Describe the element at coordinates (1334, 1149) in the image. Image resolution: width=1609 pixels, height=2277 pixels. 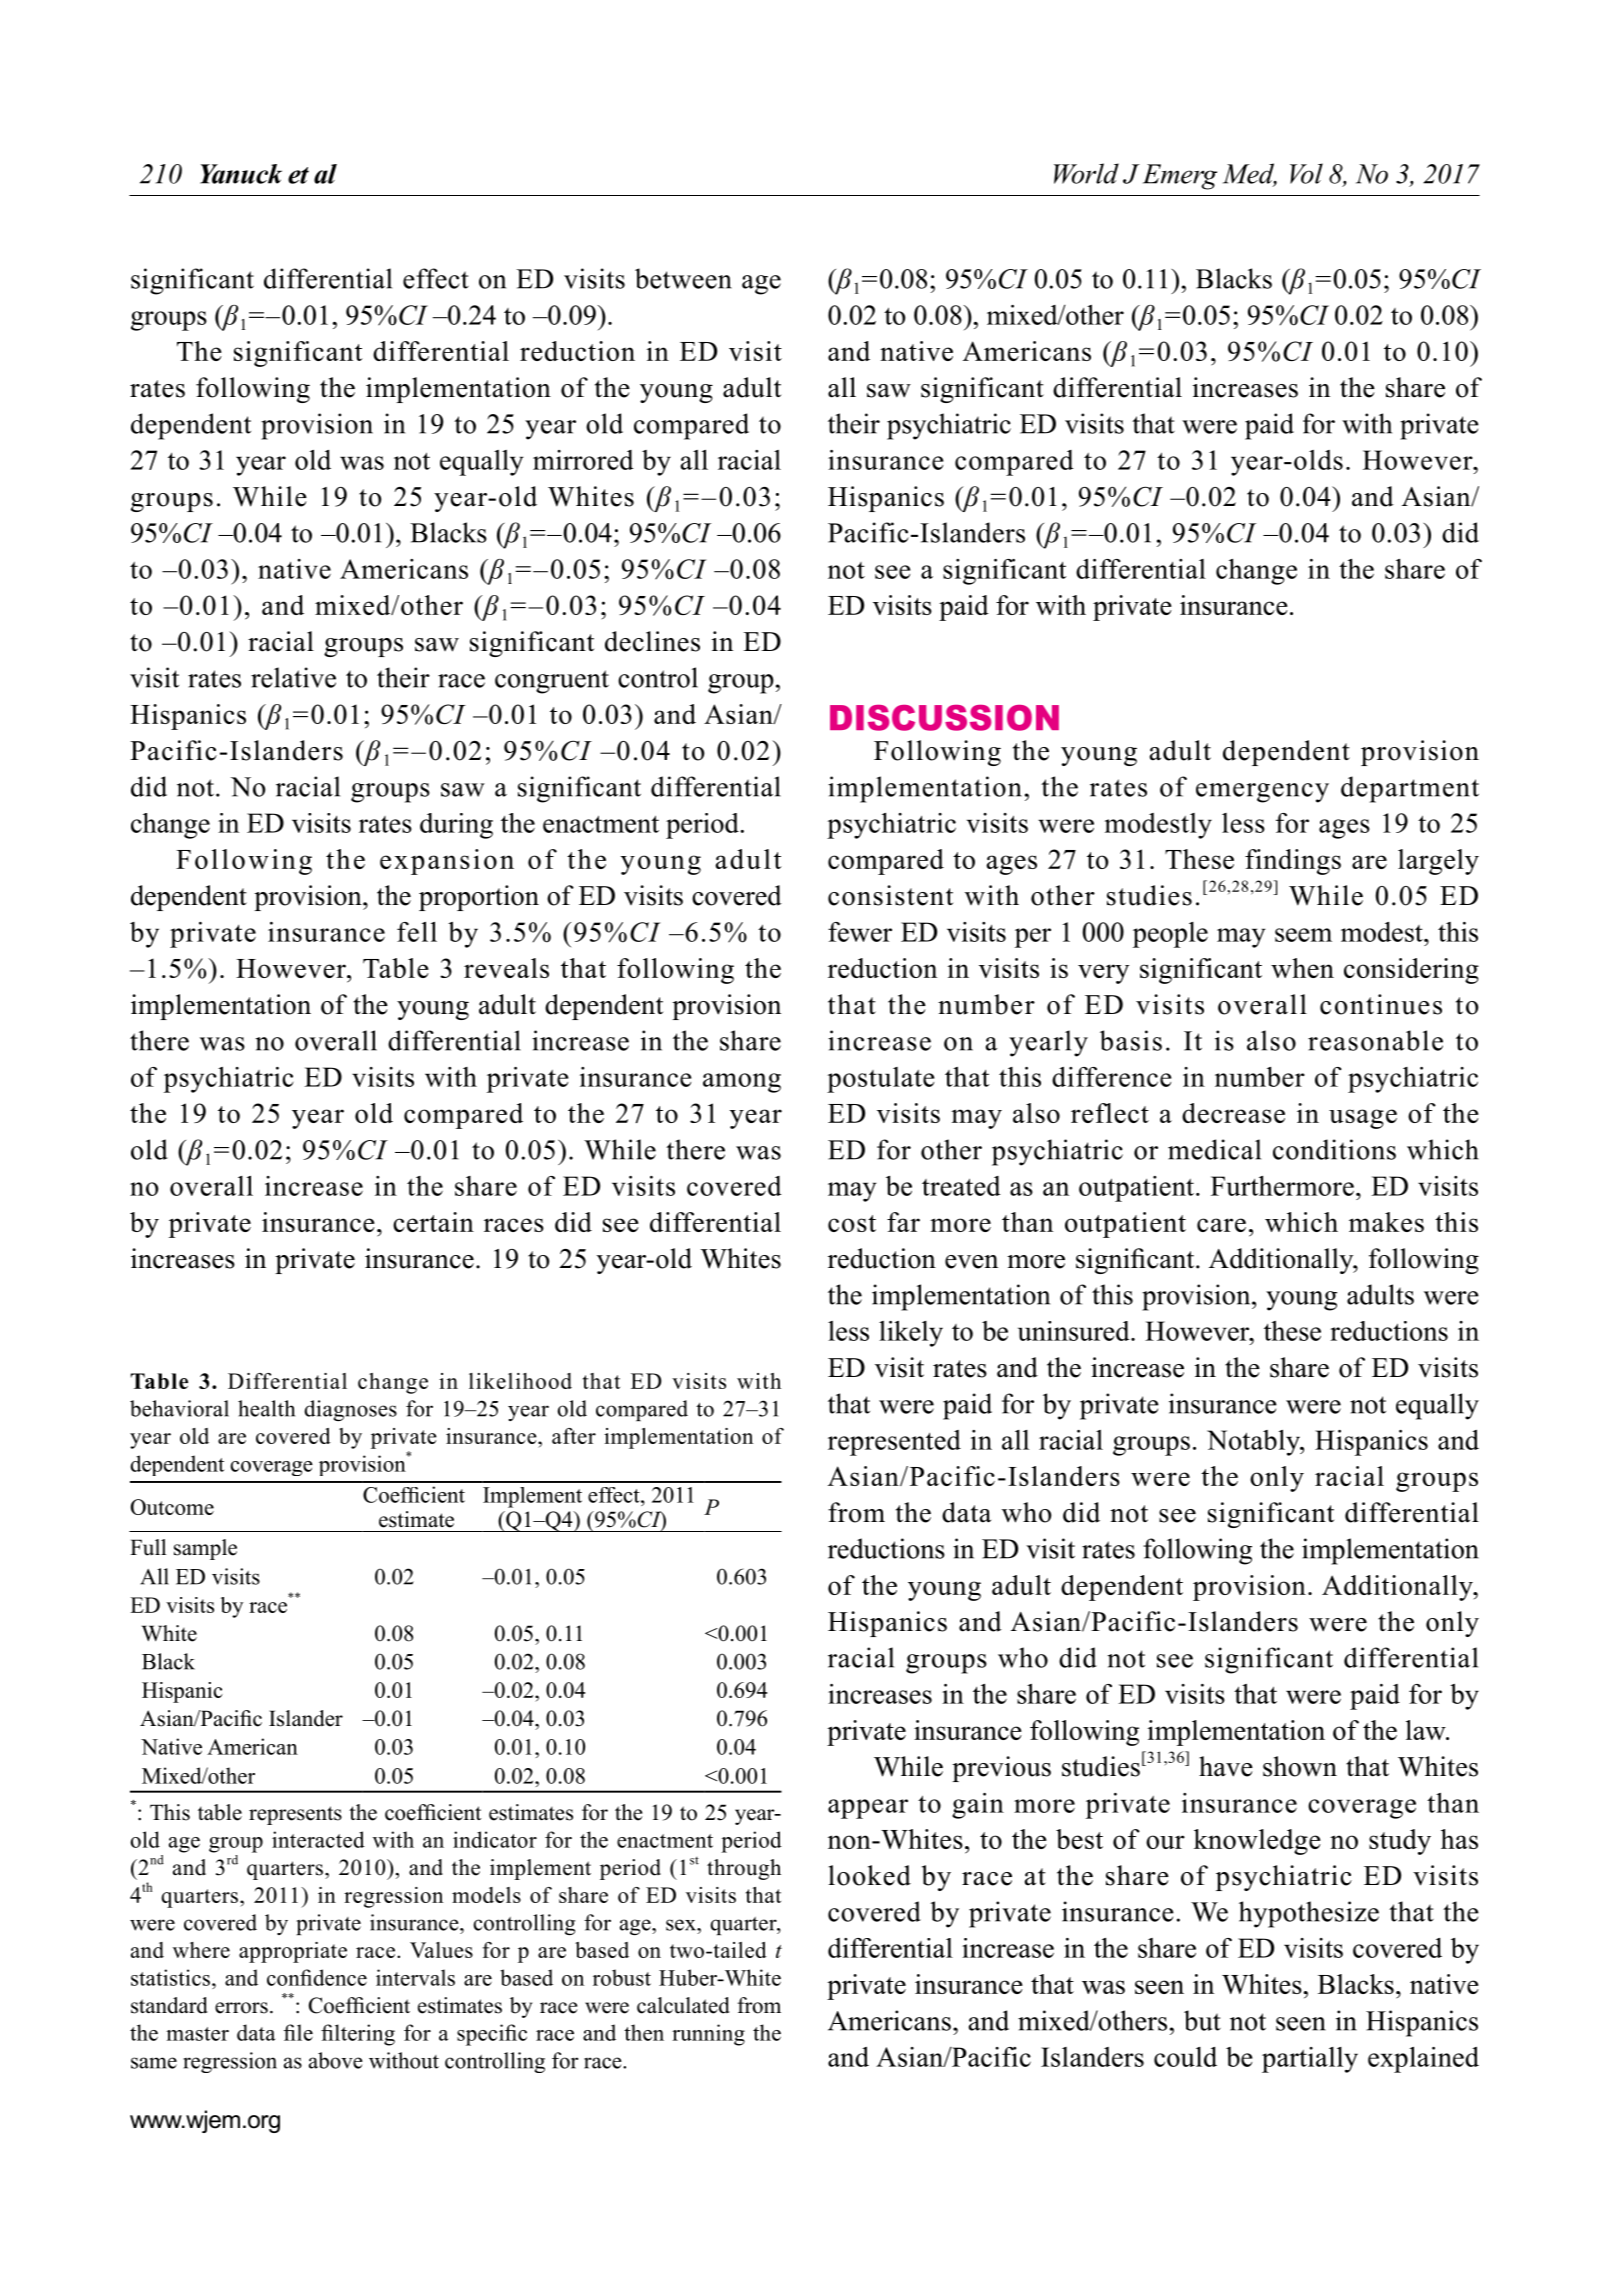
I see `conditions` at that location.
